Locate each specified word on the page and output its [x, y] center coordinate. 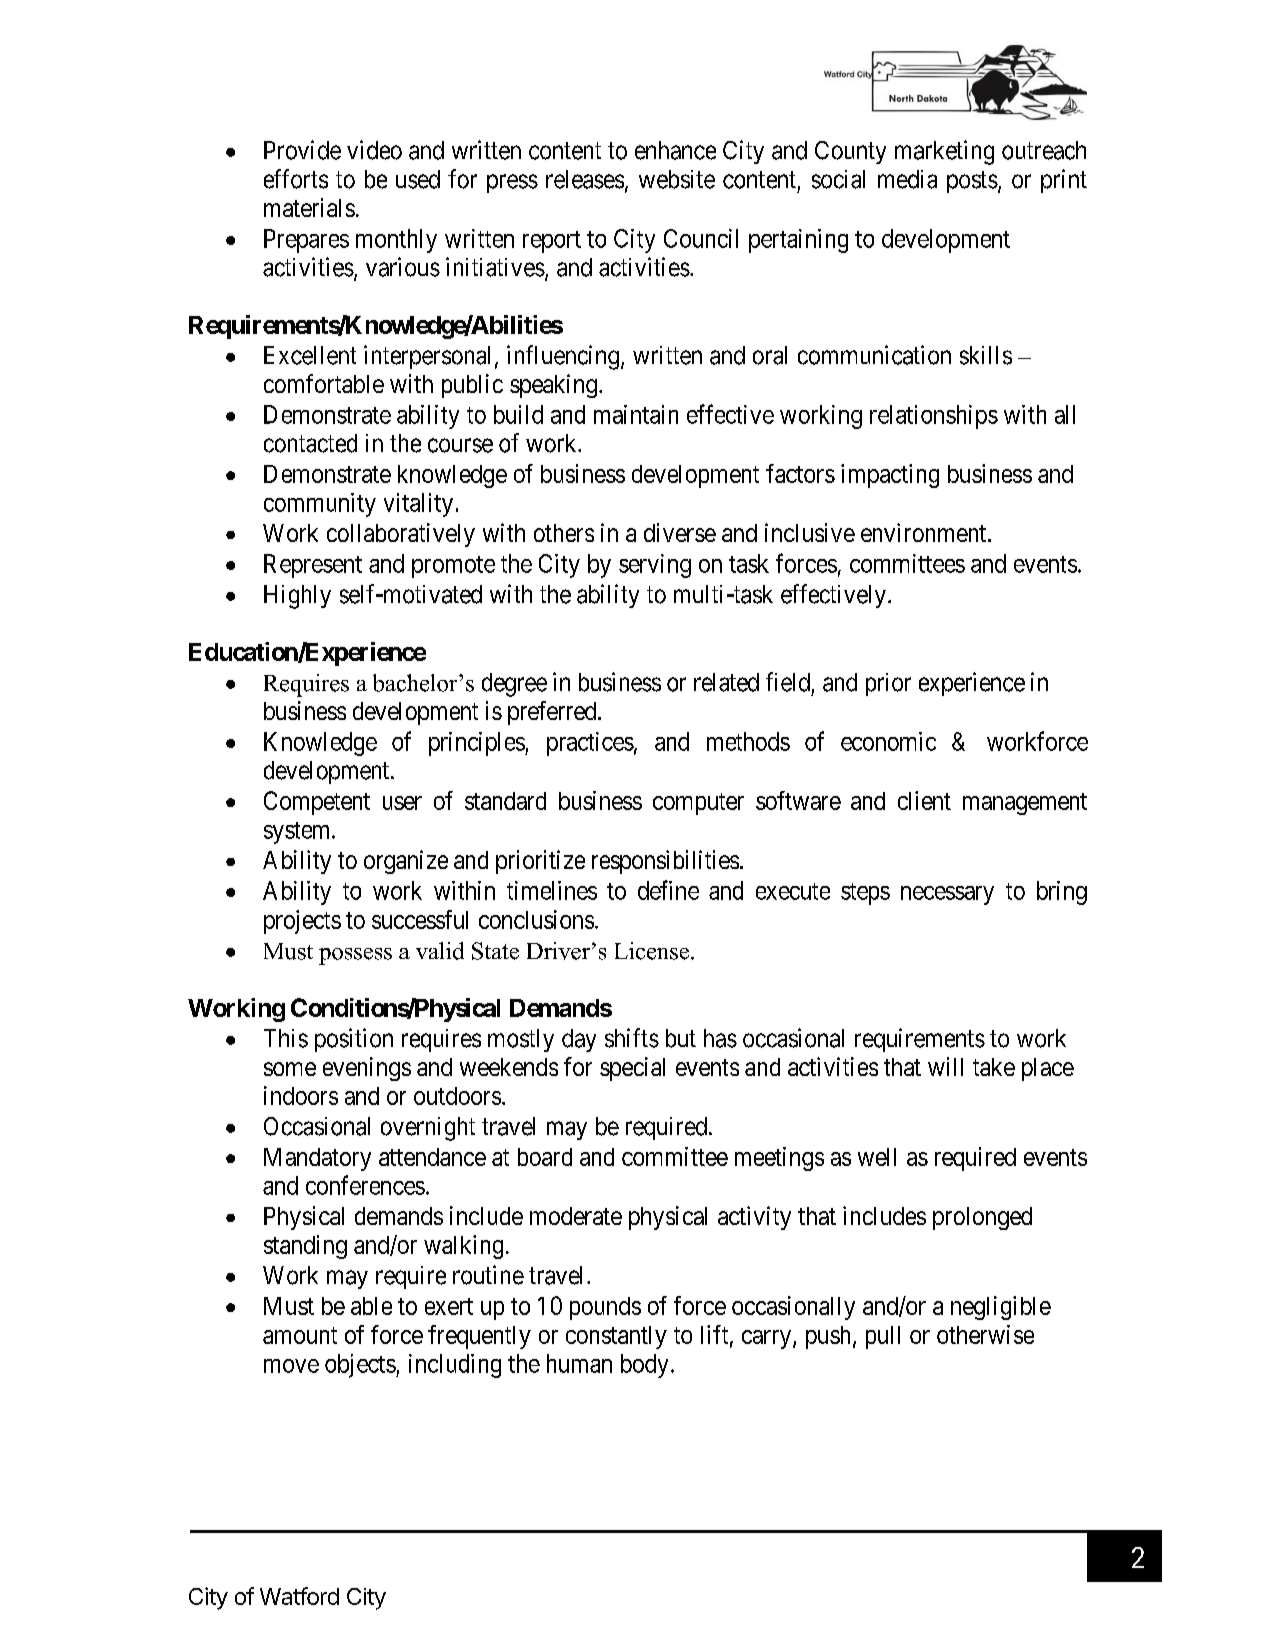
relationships [934, 417]
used [418, 179]
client [924, 800]
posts [972, 182]
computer [698, 804]
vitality [418, 505]
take [994, 1067]
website [677, 179]
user [402, 803]
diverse [680, 532]
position [354, 1040]
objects [360, 1366]
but [681, 1038]
